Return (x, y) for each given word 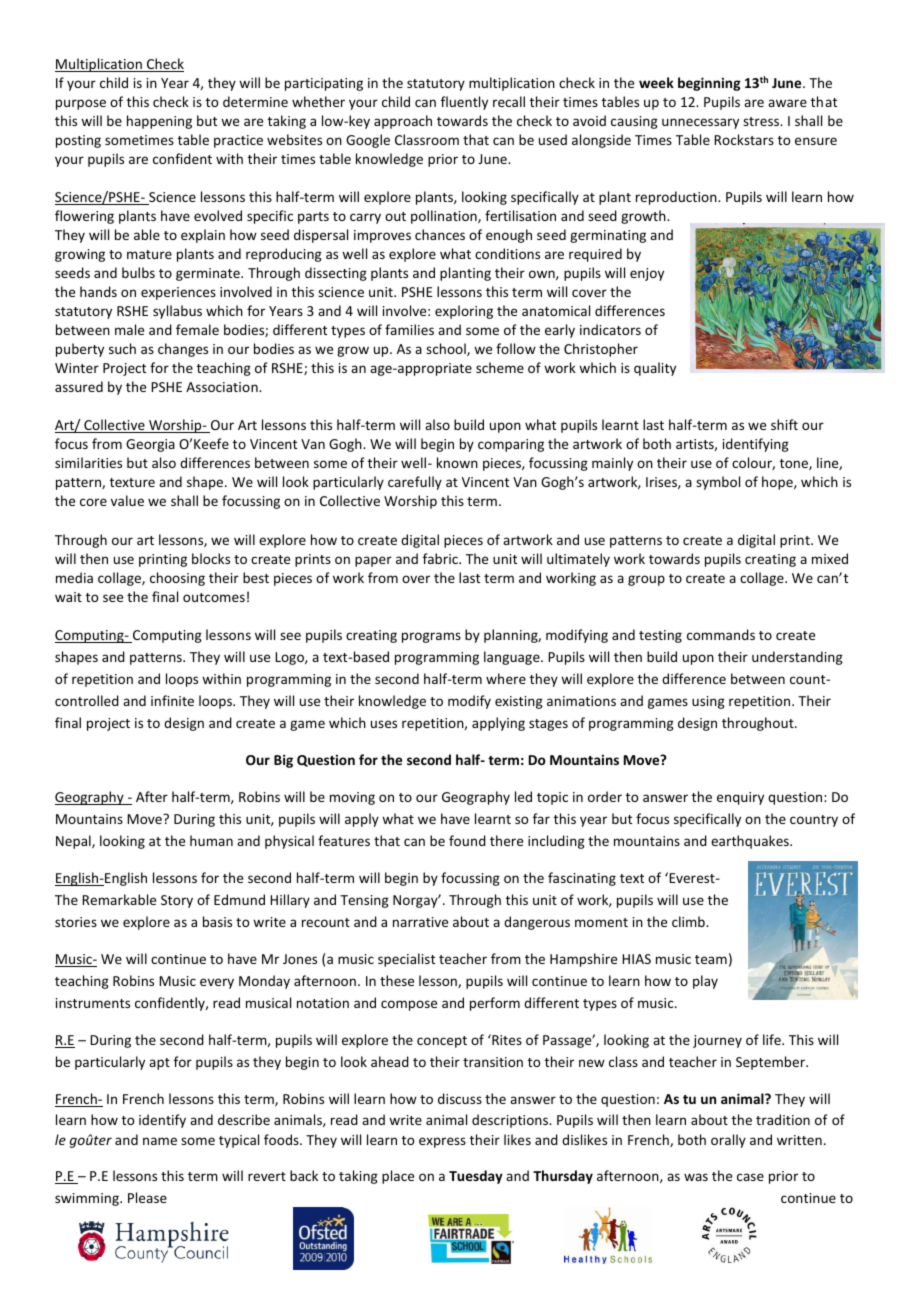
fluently (464, 103)
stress (762, 121)
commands (721, 634)
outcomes (214, 597)
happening (159, 122)
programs (431, 637)
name (160, 1141)
